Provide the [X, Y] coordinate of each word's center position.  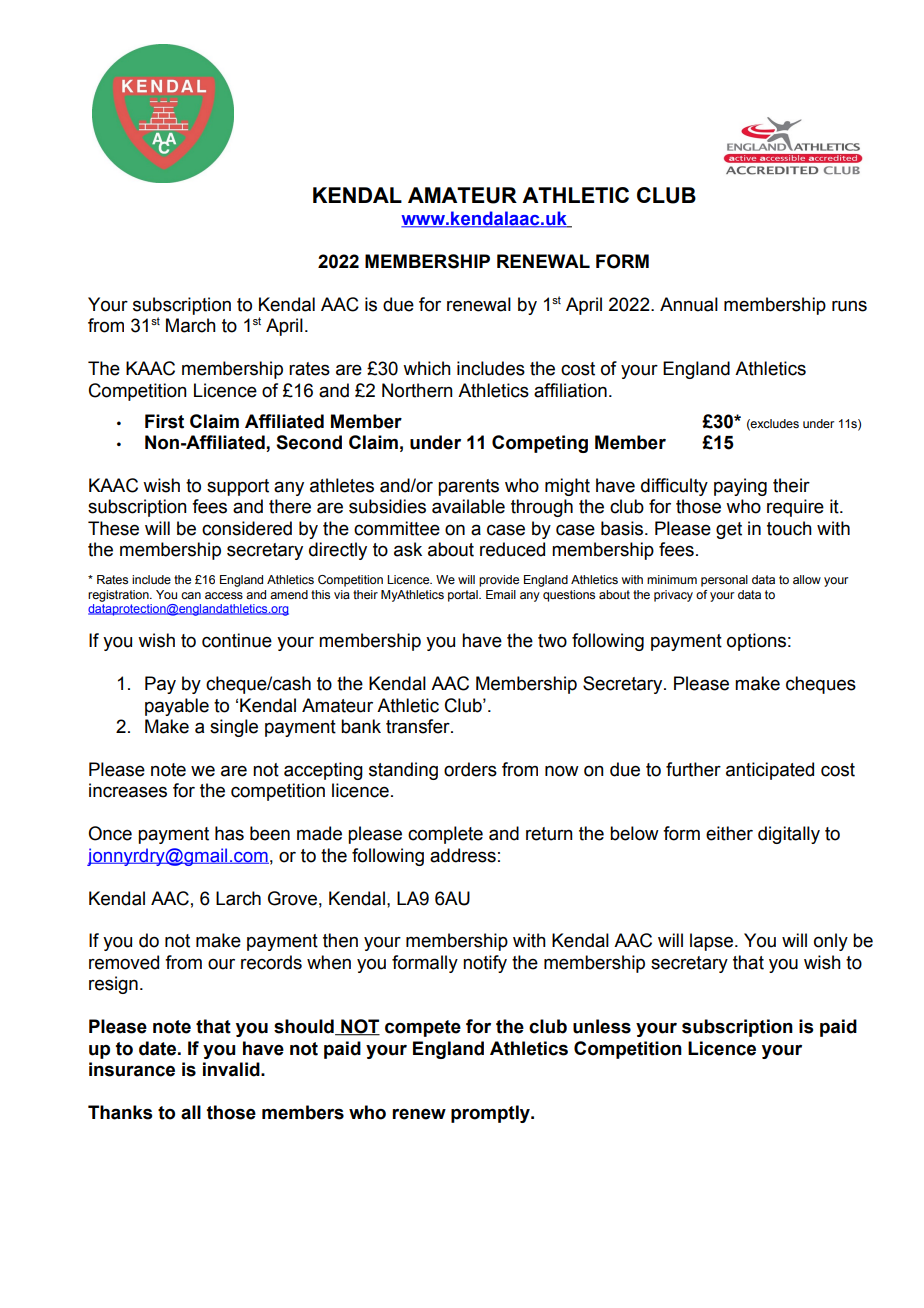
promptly [491, 1114]
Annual [689, 304]
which [427, 368]
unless [602, 1026]
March [191, 325]
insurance [132, 1069]
